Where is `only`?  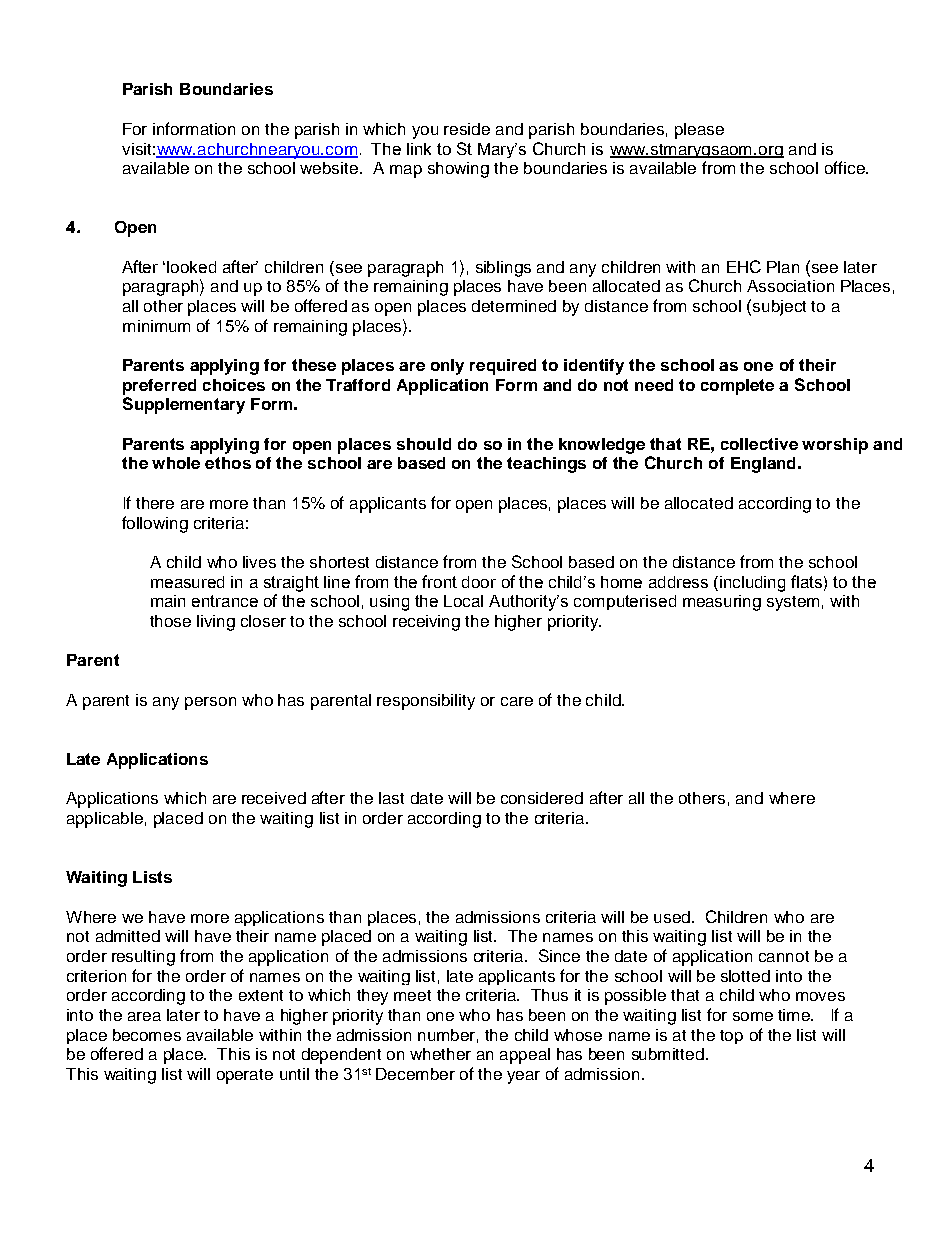 only is located at coordinates (447, 367).
